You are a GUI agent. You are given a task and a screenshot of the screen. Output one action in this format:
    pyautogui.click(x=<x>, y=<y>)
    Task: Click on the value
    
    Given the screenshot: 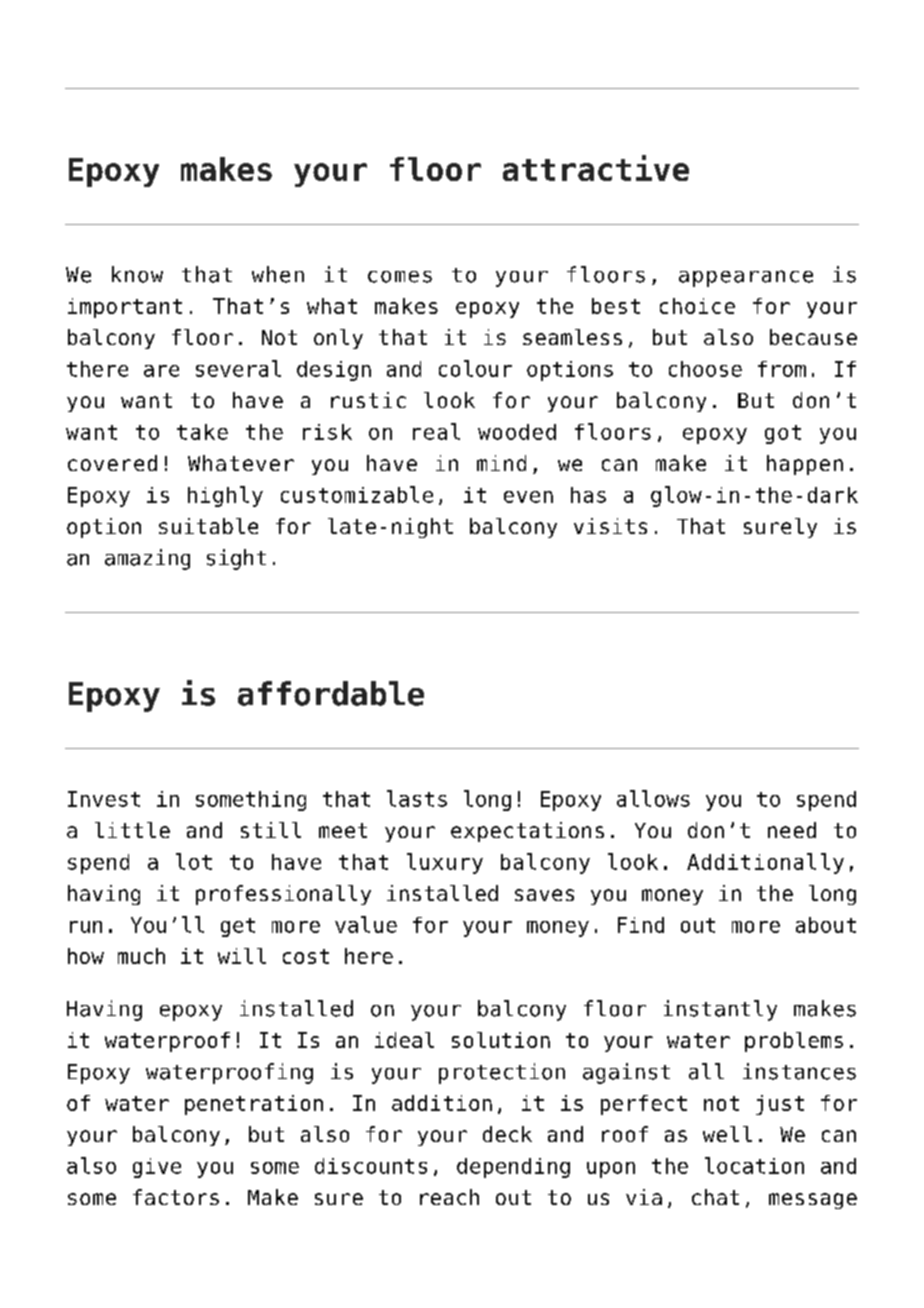 What is the action you would take?
    pyautogui.click(x=366, y=924)
